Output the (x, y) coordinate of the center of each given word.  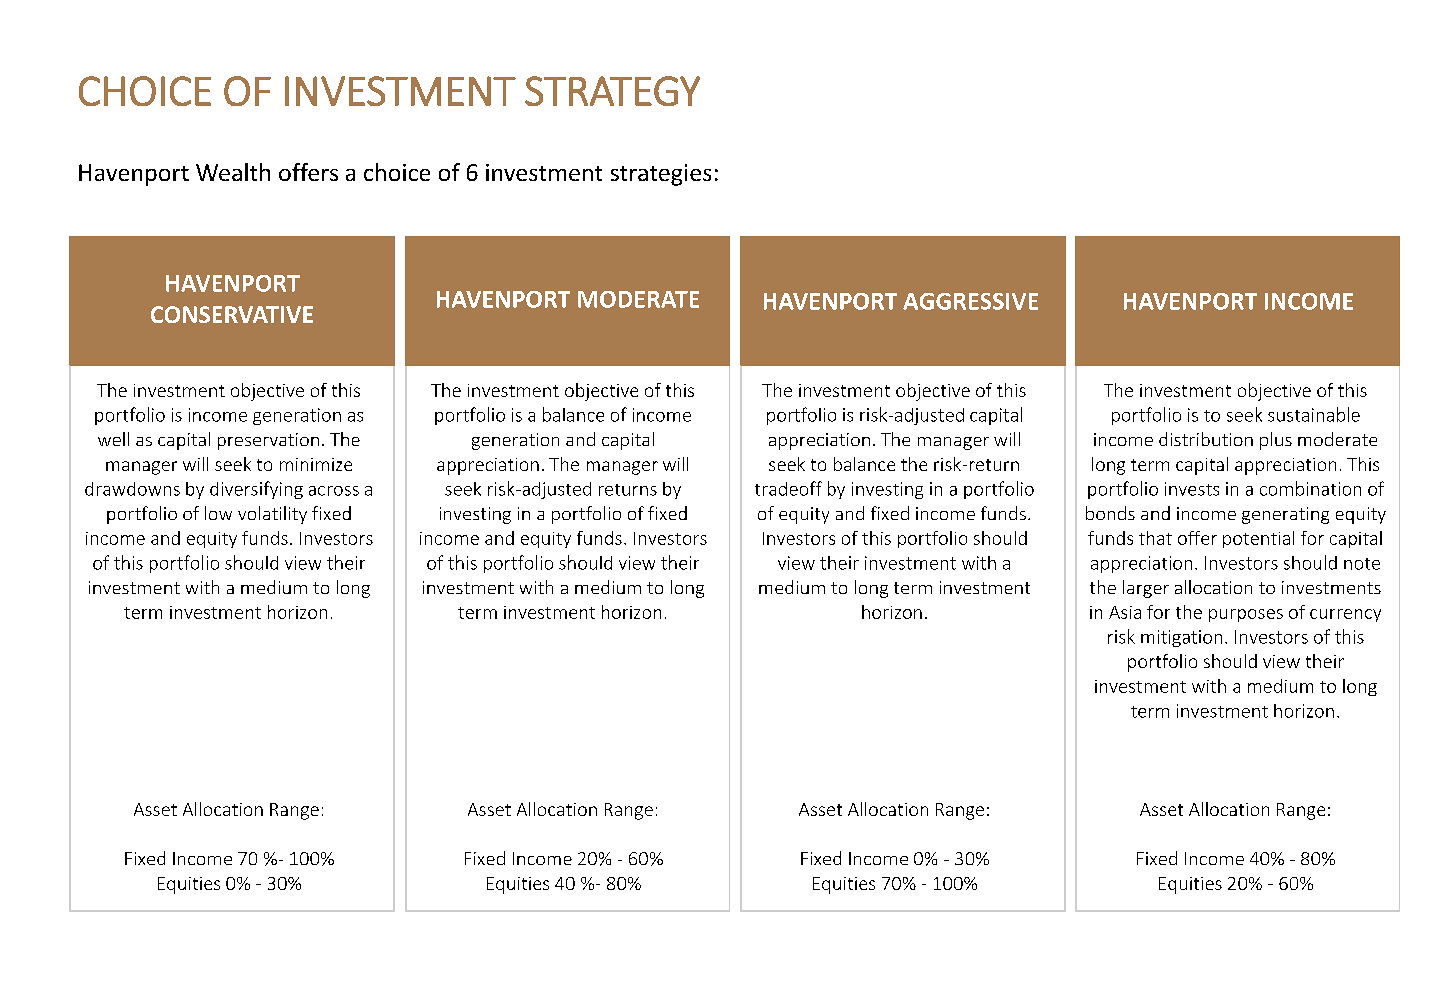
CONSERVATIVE (232, 314)
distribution (1206, 439)
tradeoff (788, 488)
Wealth (233, 172)
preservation (268, 441)
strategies (661, 175)
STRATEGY (612, 91)
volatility (272, 515)
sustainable (1314, 414)
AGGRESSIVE (970, 301)
